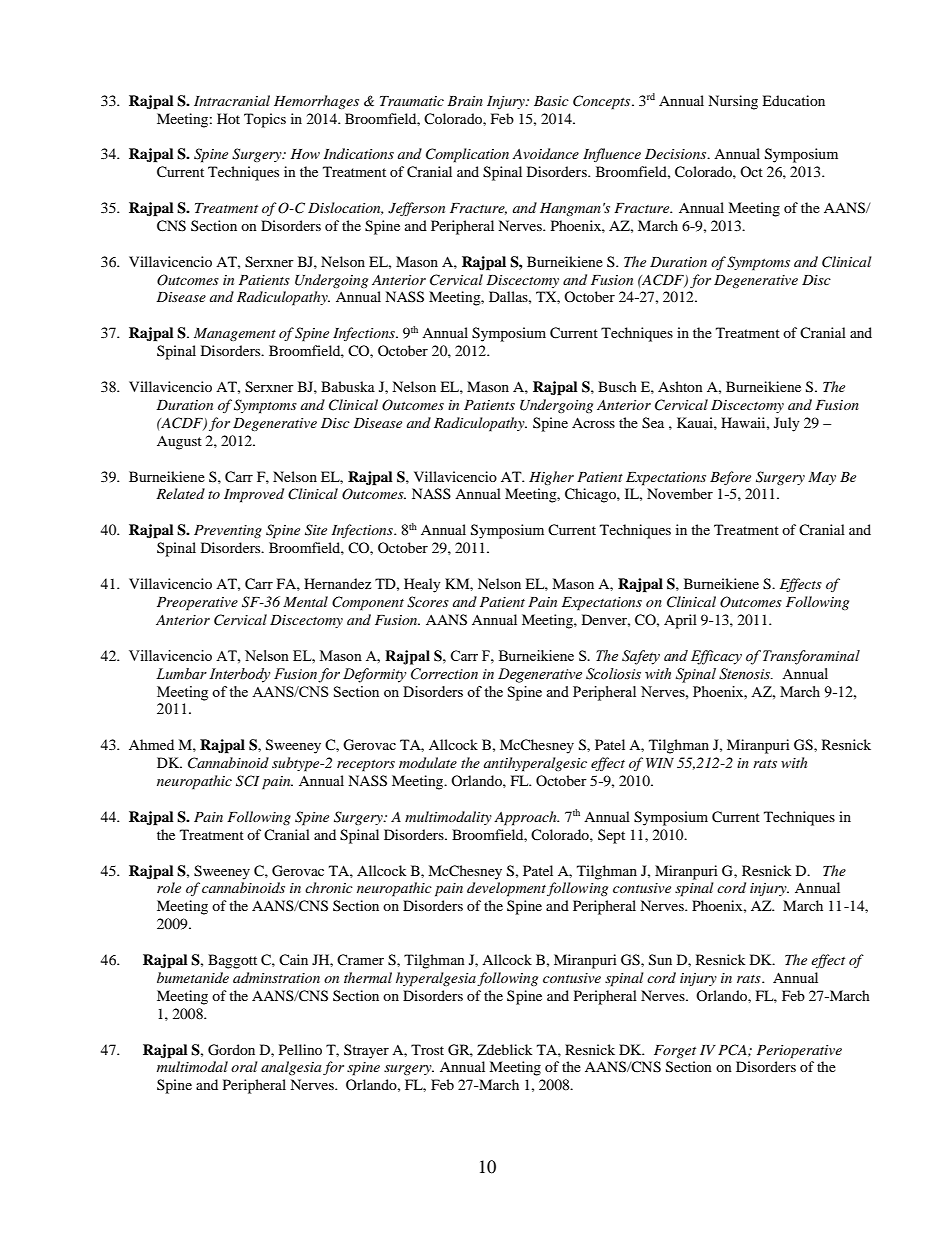  I want to click on Hot, so click(228, 118).
